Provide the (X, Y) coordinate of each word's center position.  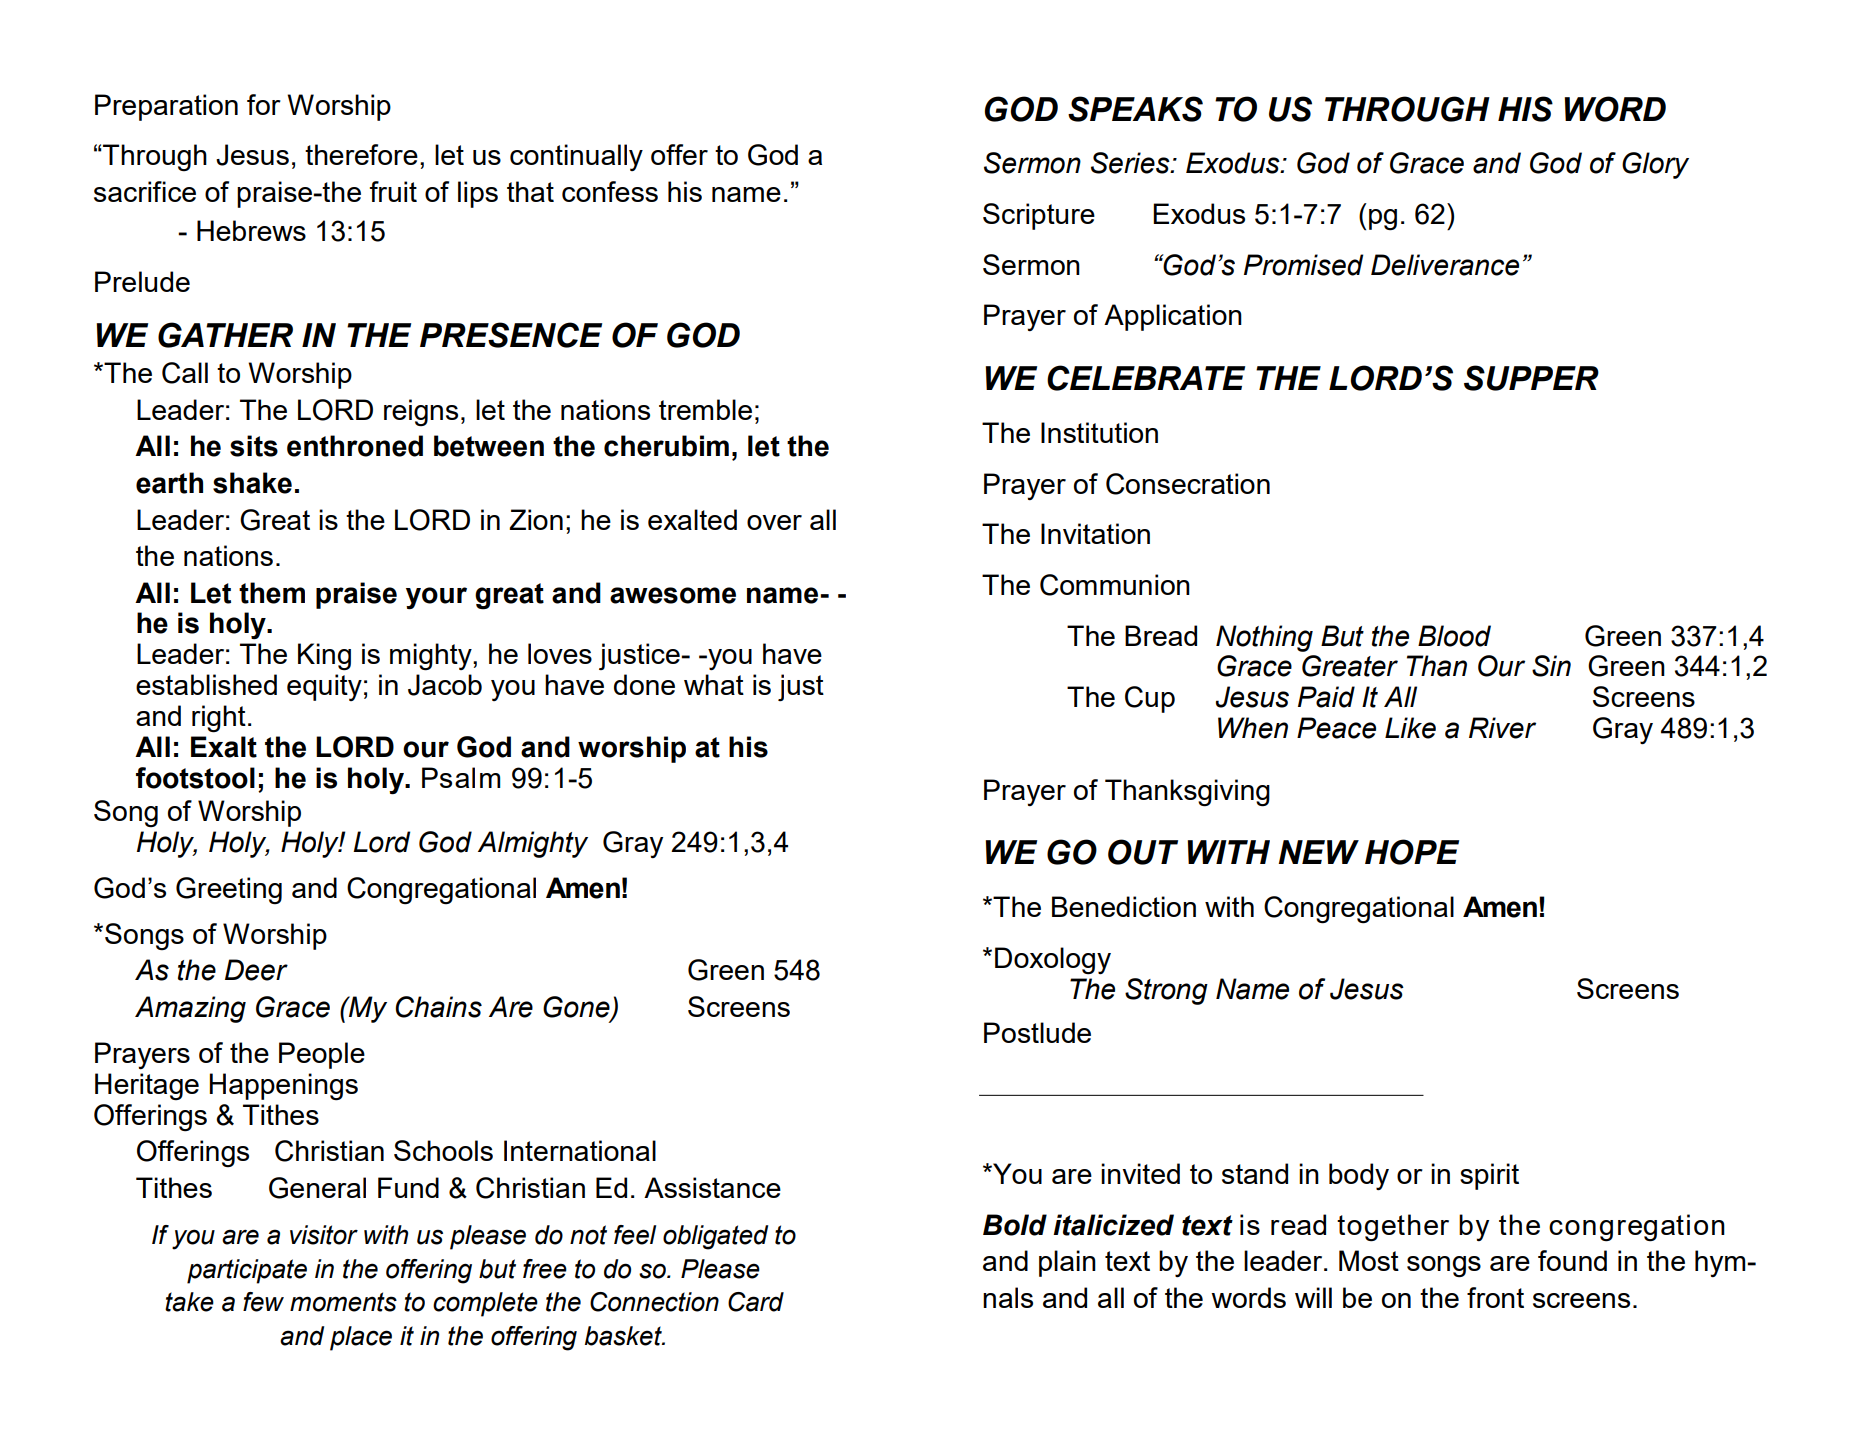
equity (324, 687)
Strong (1166, 991)
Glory (1655, 165)
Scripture (1039, 216)
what (714, 684)
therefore (361, 154)
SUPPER (1531, 378)
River (1502, 728)
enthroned (355, 446)
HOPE (1412, 852)
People (322, 1055)
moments (343, 1302)
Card (756, 1302)
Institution (1099, 432)
